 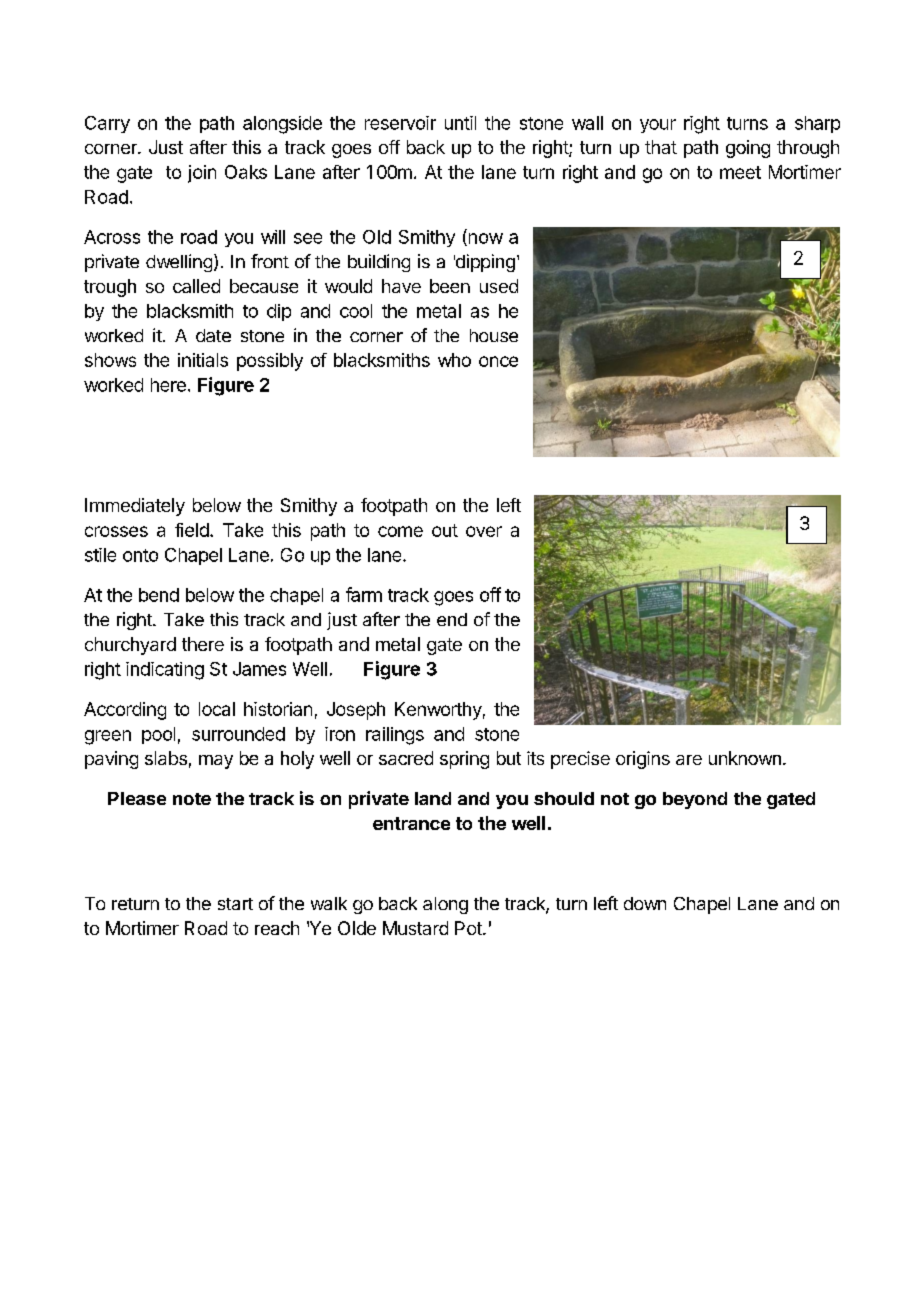 I want to click on going, so click(x=748, y=149).
